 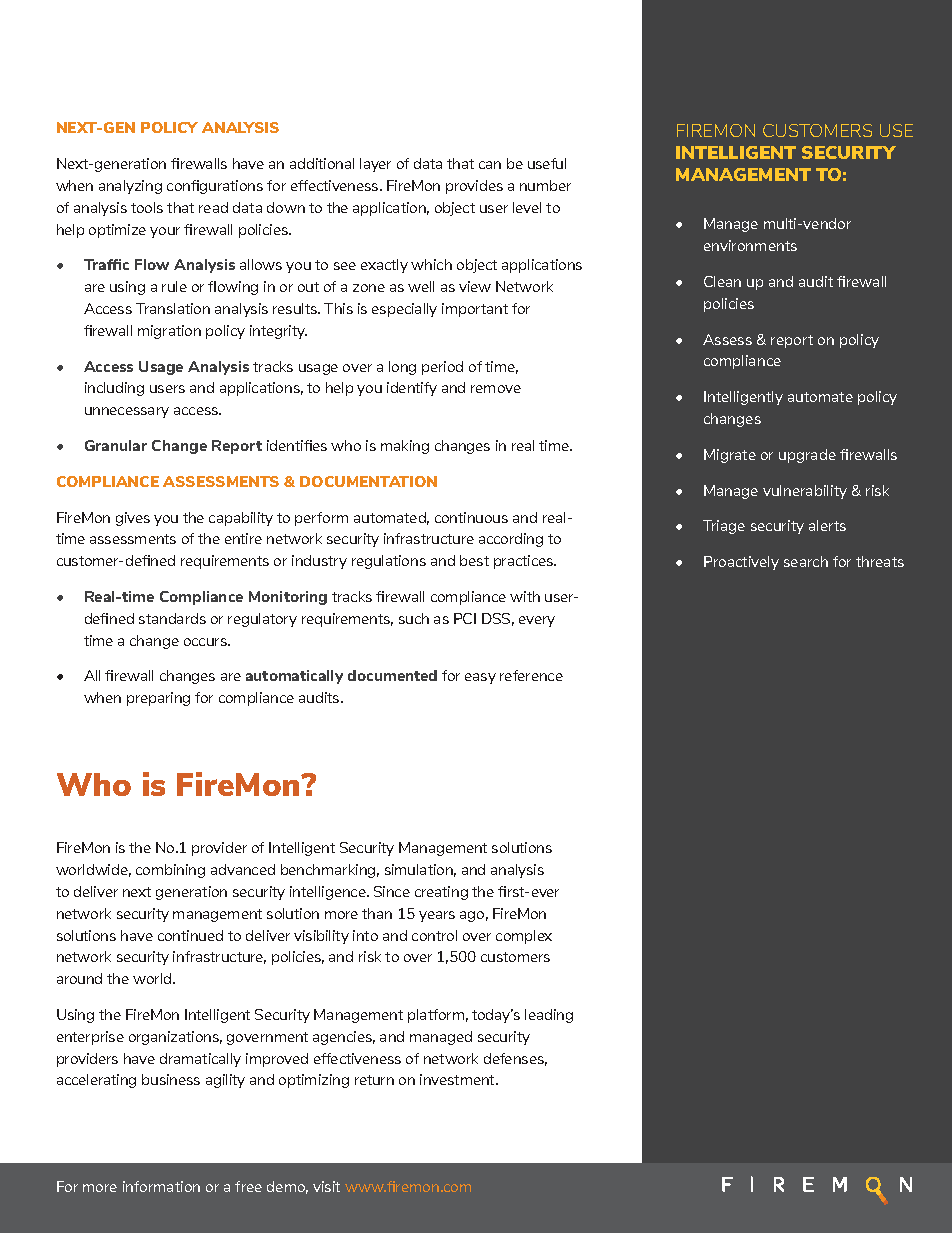 I want to click on preparing, so click(x=158, y=699).
